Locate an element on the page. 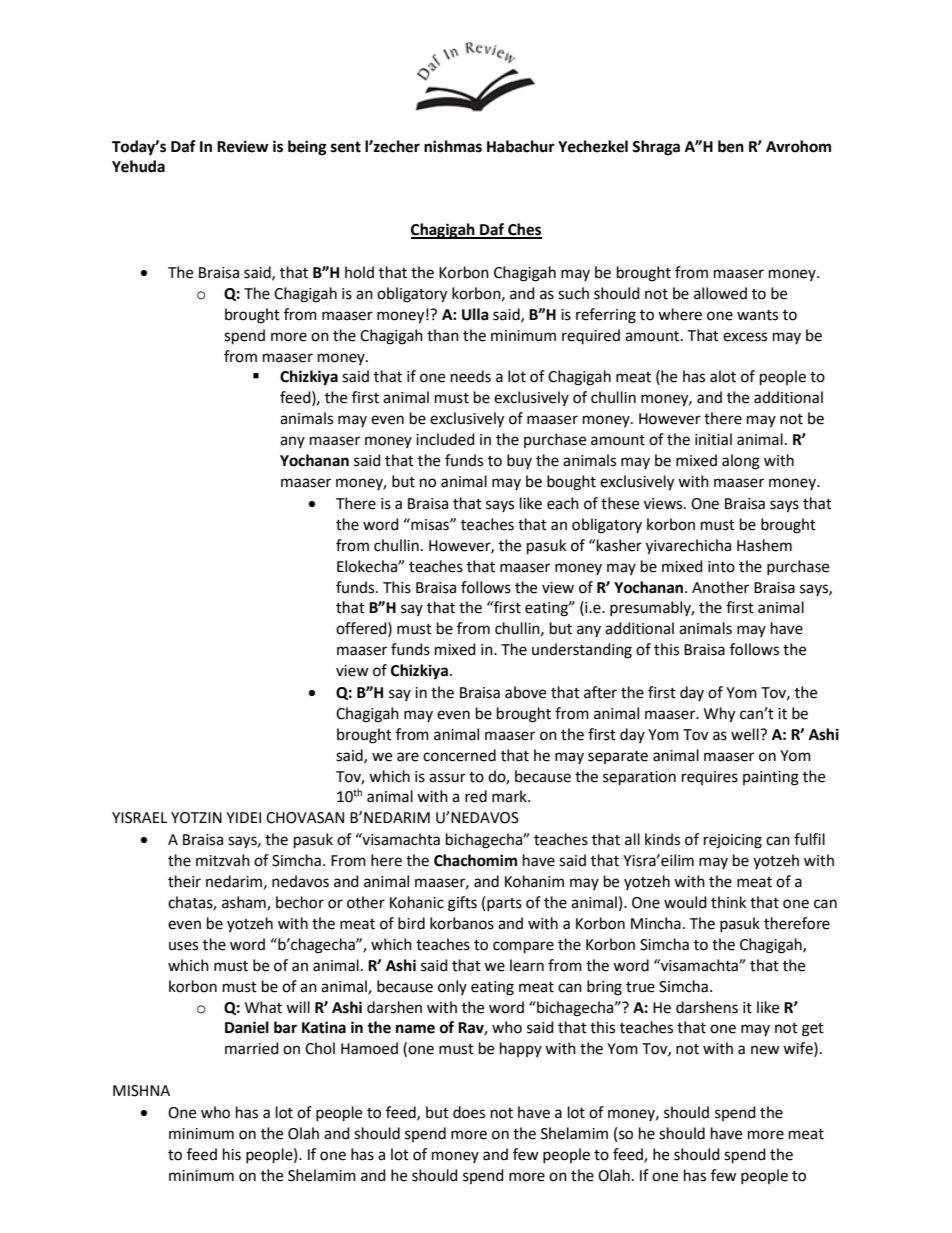 This image has height=1233, width=952. sent is located at coordinates (346, 147).
